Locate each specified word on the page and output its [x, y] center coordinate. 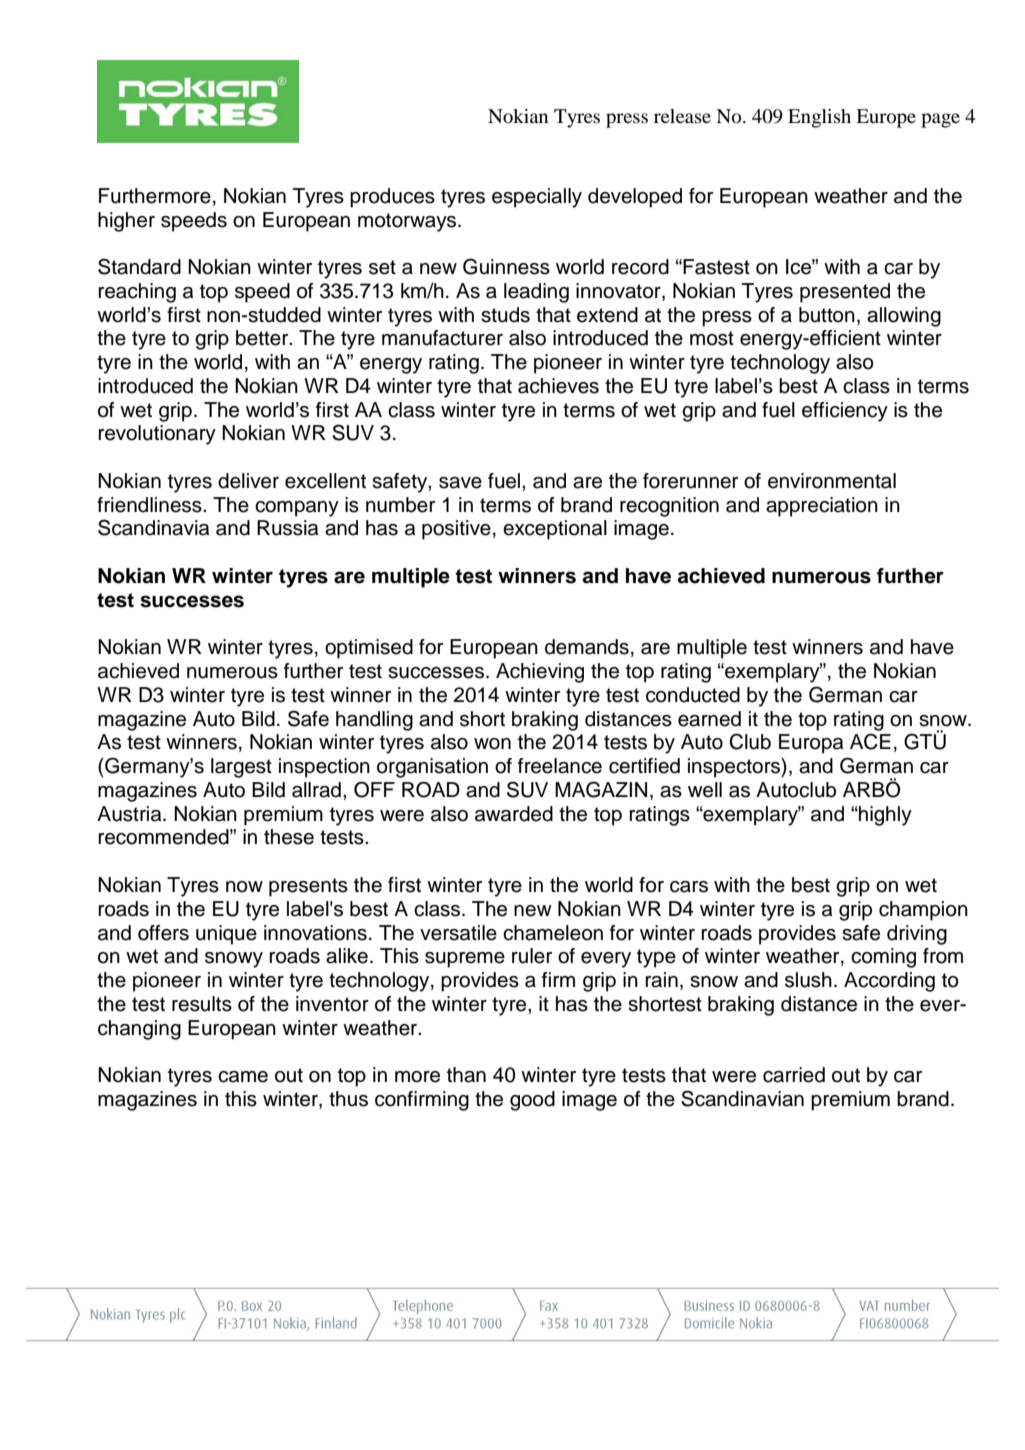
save [460, 483]
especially [537, 198]
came [243, 1077]
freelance [560, 766]
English [819, 118]
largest [241, 768]
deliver [248, 481]
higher [126, 222]
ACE [870, 741]
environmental [832, 481]
